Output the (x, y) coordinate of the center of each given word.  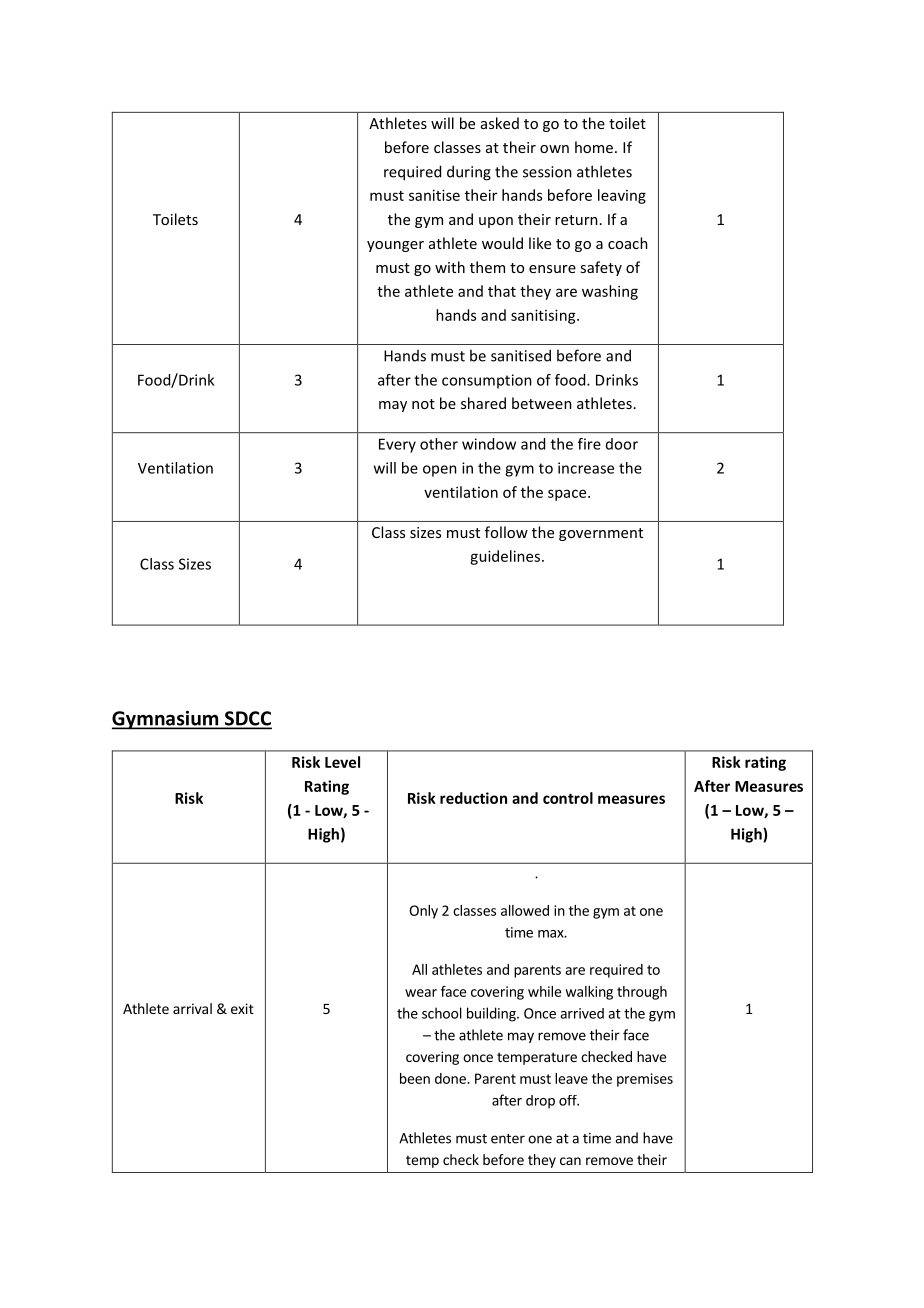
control (568, 798)
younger (395, 246)
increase (586, 468)
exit (242, 1008)
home (594, 147)
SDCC (247, 719)
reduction (473, 798)
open (440, 471)
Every (397, 445)
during (469, 173)
